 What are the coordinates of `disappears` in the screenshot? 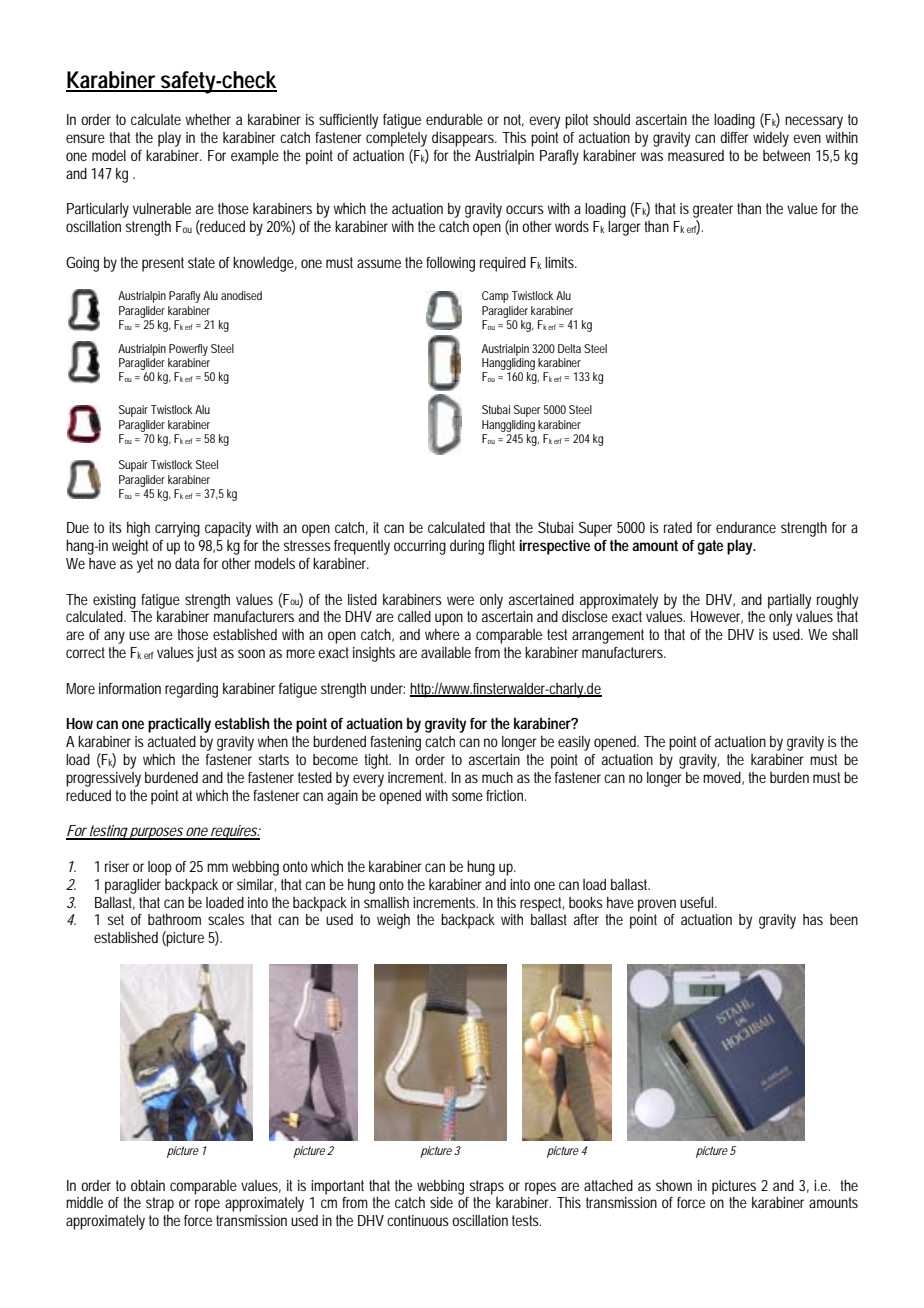 It's located at (464, 139).
